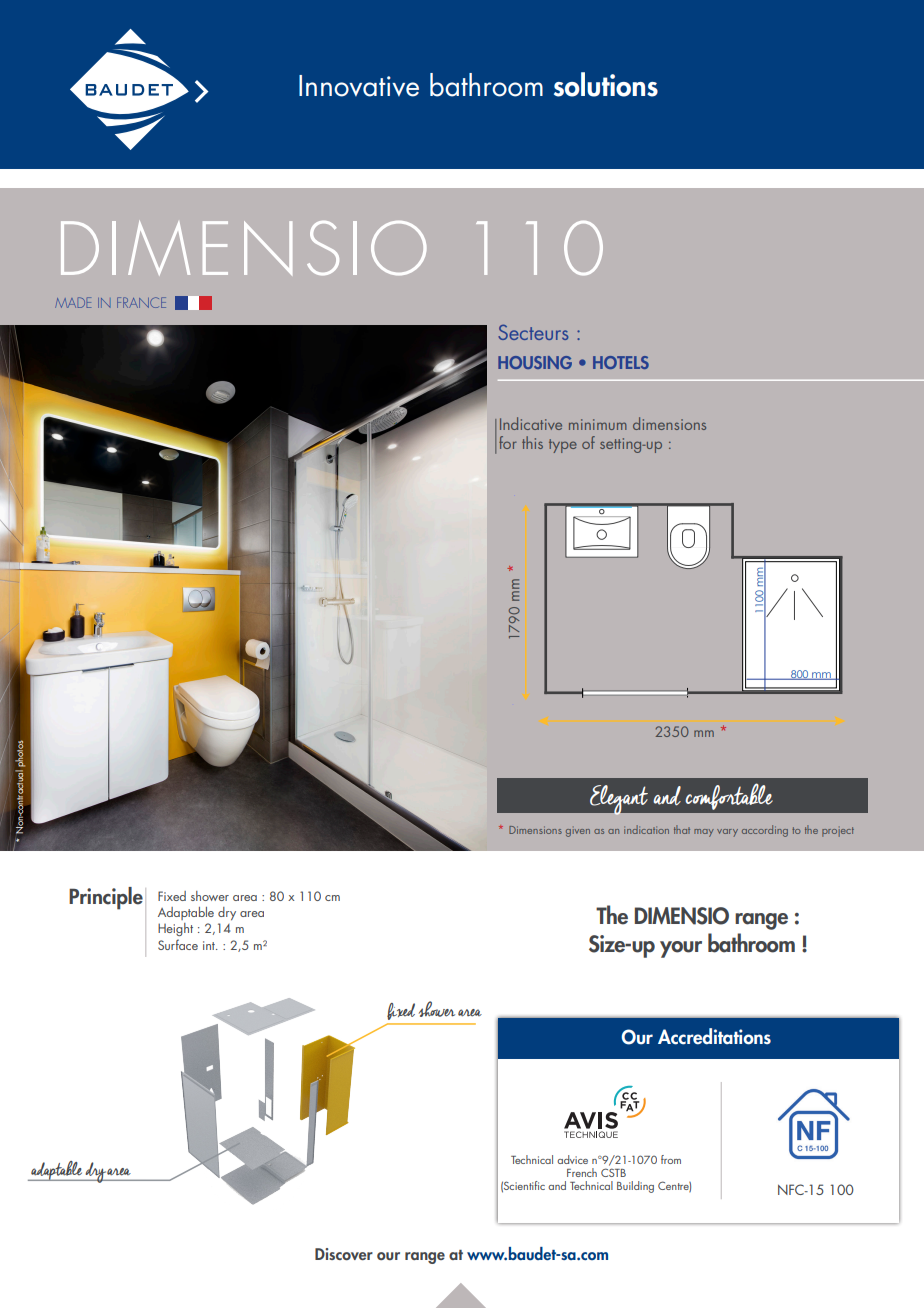 This screenshot has width=924, height=1308. What do you see at coordinates (578, 833) in the screenshot?
I see `given` at bounding box center [578, 833].
